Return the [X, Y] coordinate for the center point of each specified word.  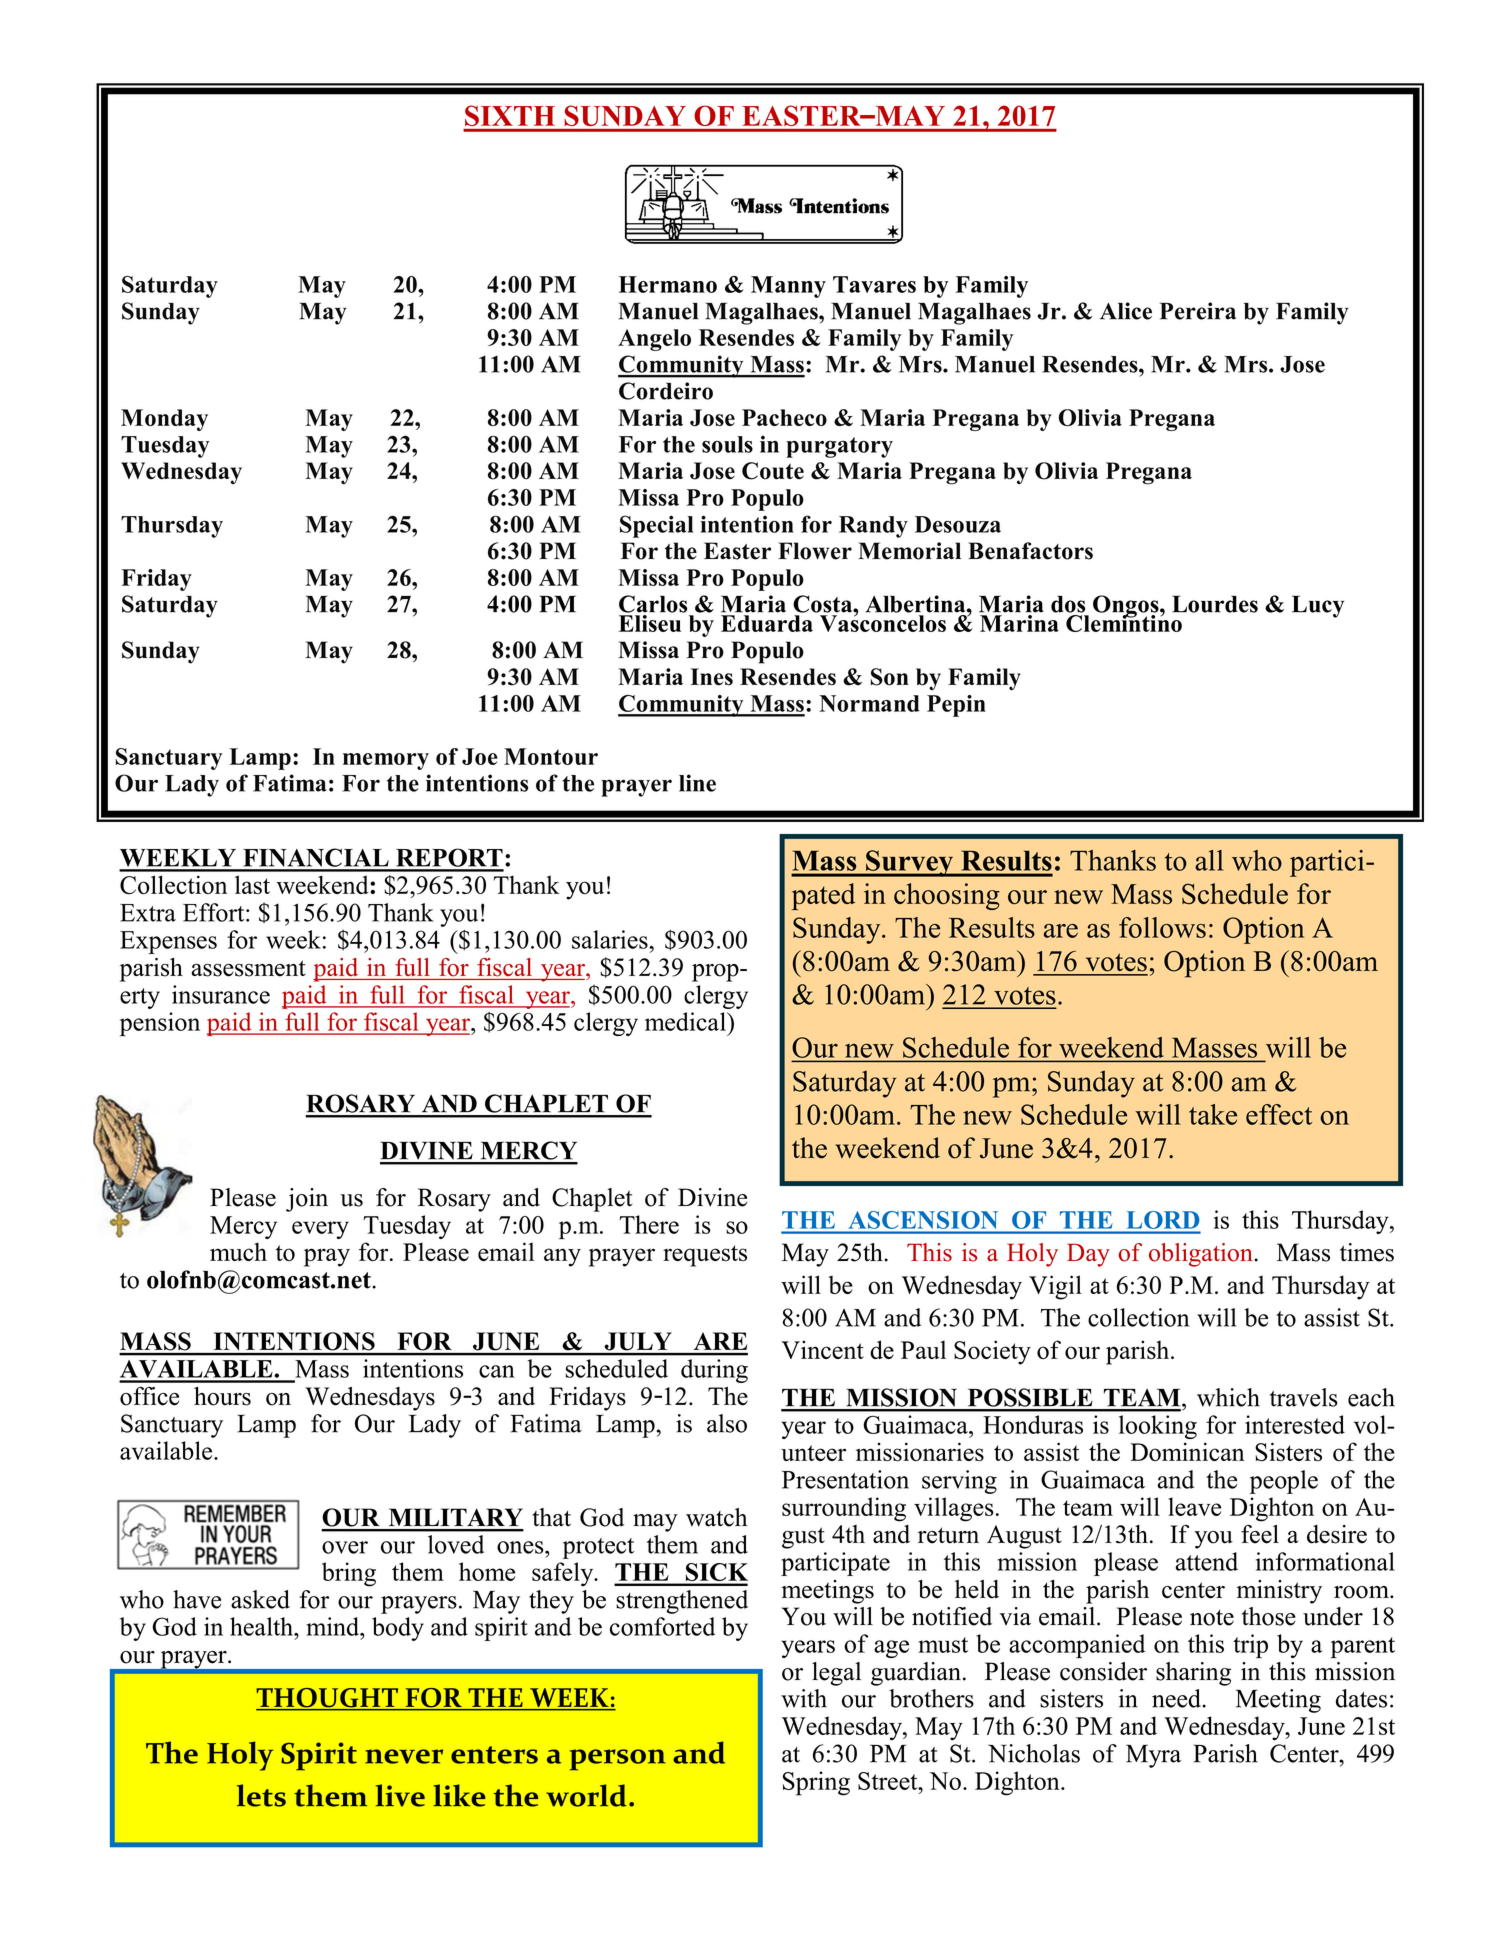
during [714, 1371]
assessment [248, 968]
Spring [816, 1783]
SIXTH [510, 115]
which [1228, 1397]
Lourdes [1215, 604]
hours [222, 1396]
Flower [815, 551]
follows [1162, 927]
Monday [164, 420]
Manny [788, 287]
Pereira [1198, 311]
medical [686, 1021]
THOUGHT [328, 1699]
